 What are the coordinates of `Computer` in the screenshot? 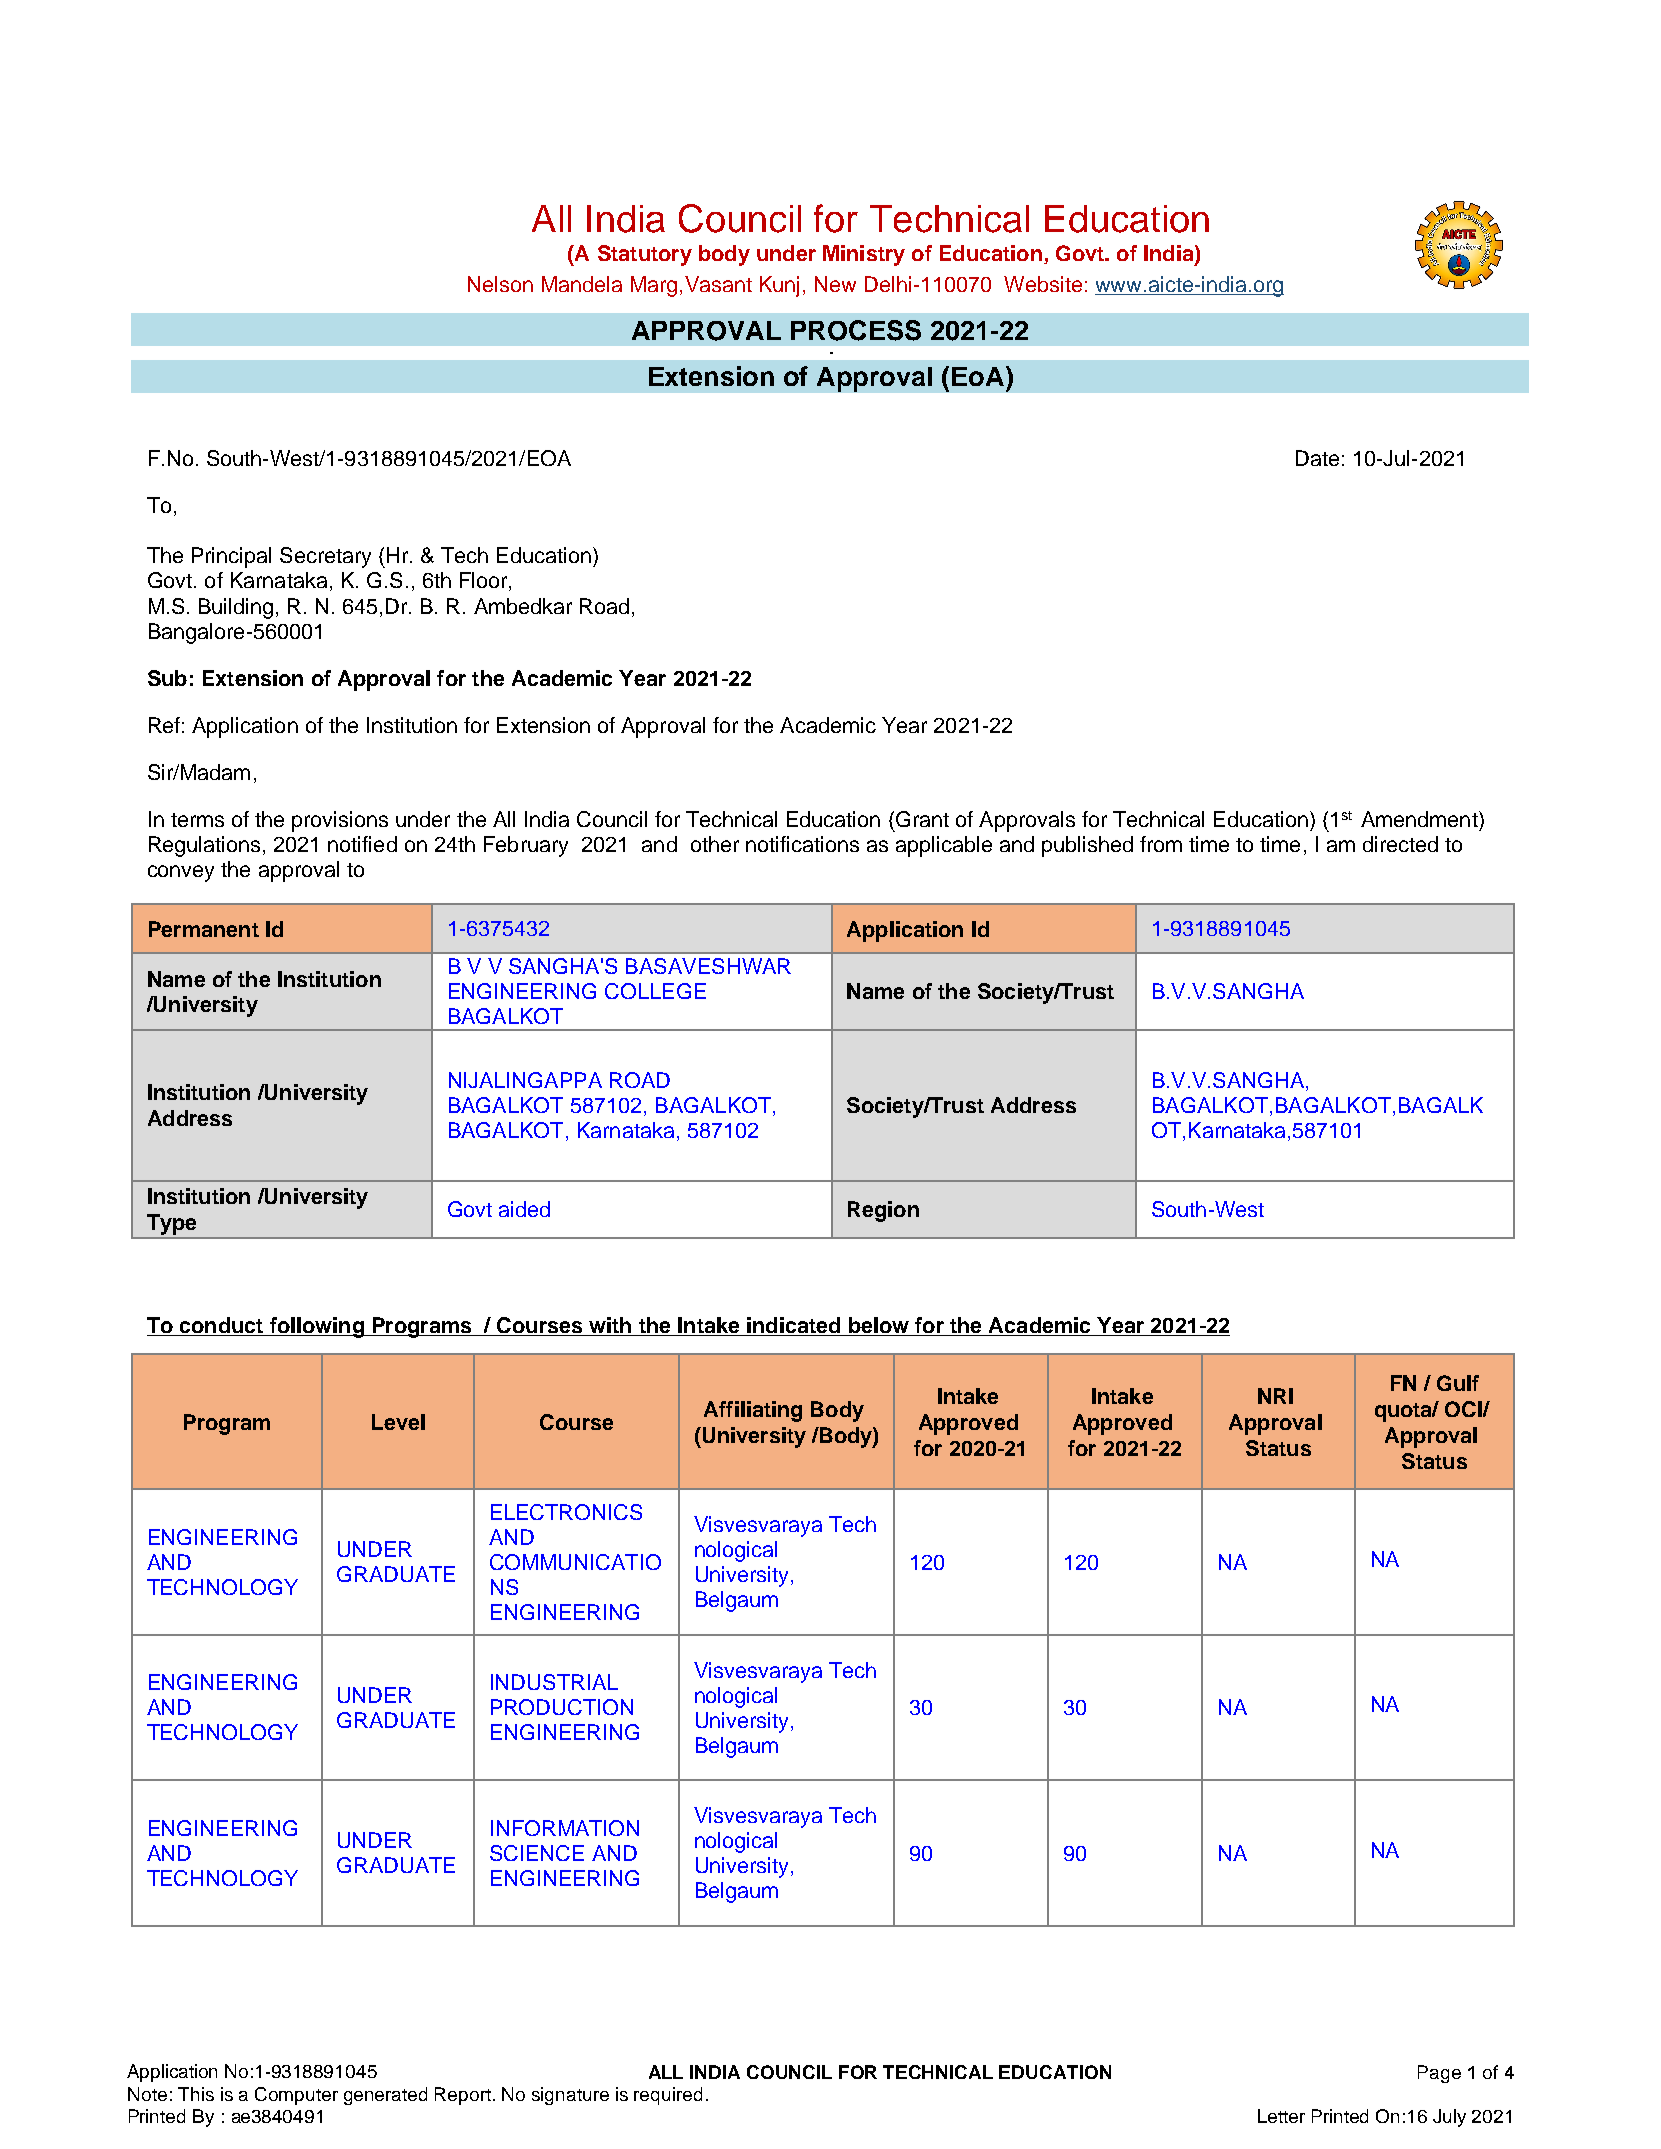 It's located at (296, 2096).
